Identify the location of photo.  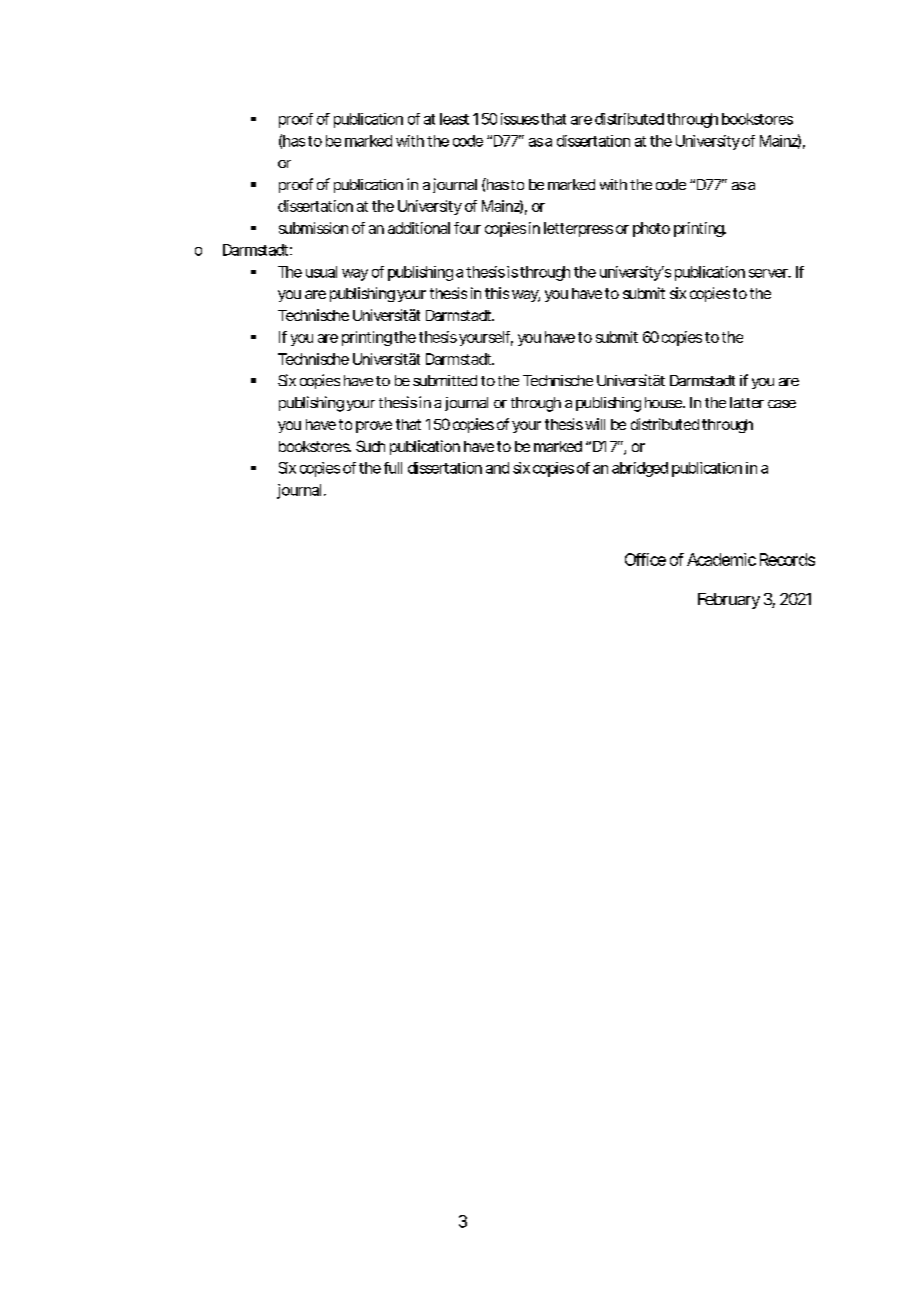
(651, 229).
